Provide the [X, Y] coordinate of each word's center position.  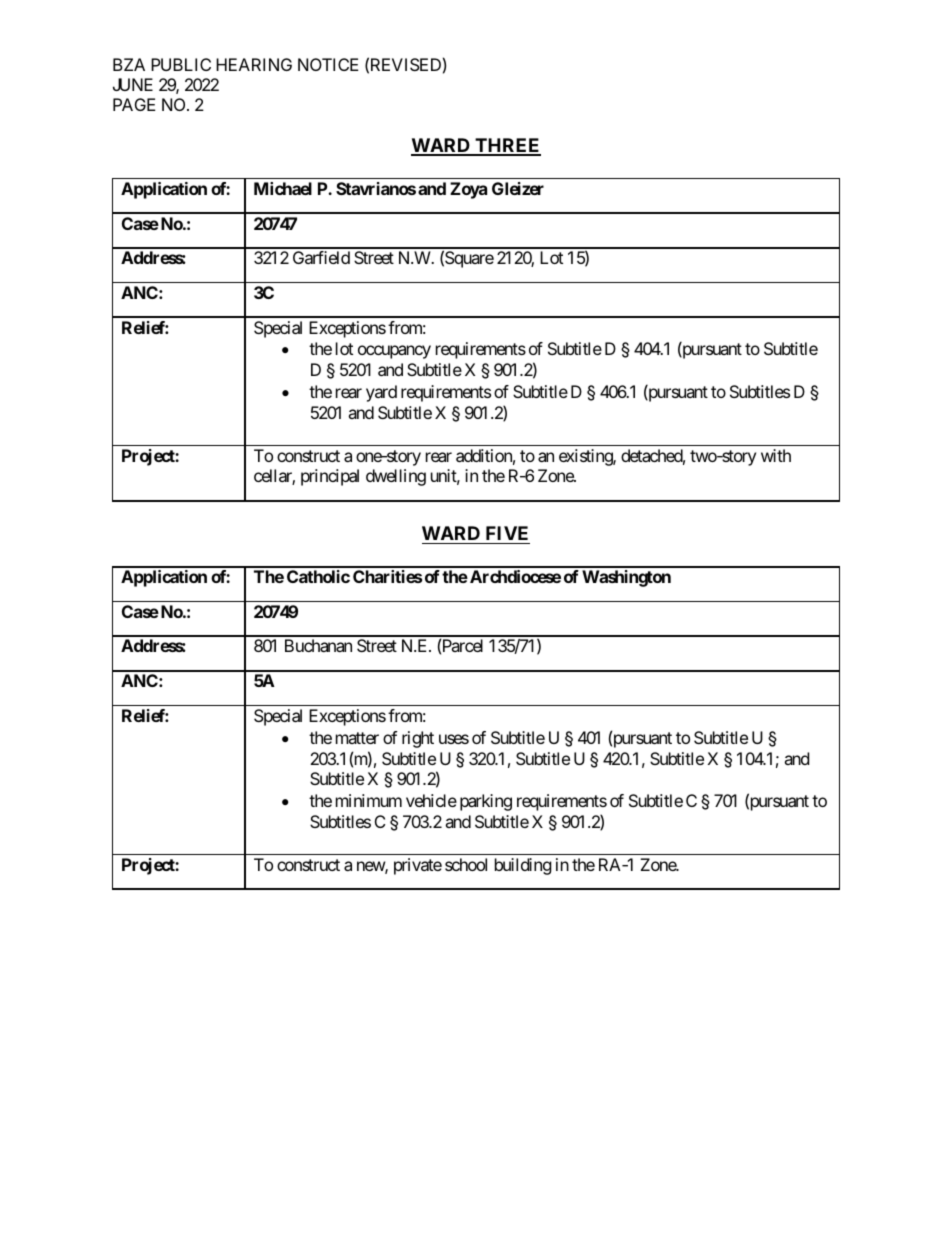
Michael [283, 188]
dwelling [396, 477]
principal [330, 477]
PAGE [134, 104]
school [466, 864]
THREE [507, 146]
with [776, 455]
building [523, 866]
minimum [369, 800]
